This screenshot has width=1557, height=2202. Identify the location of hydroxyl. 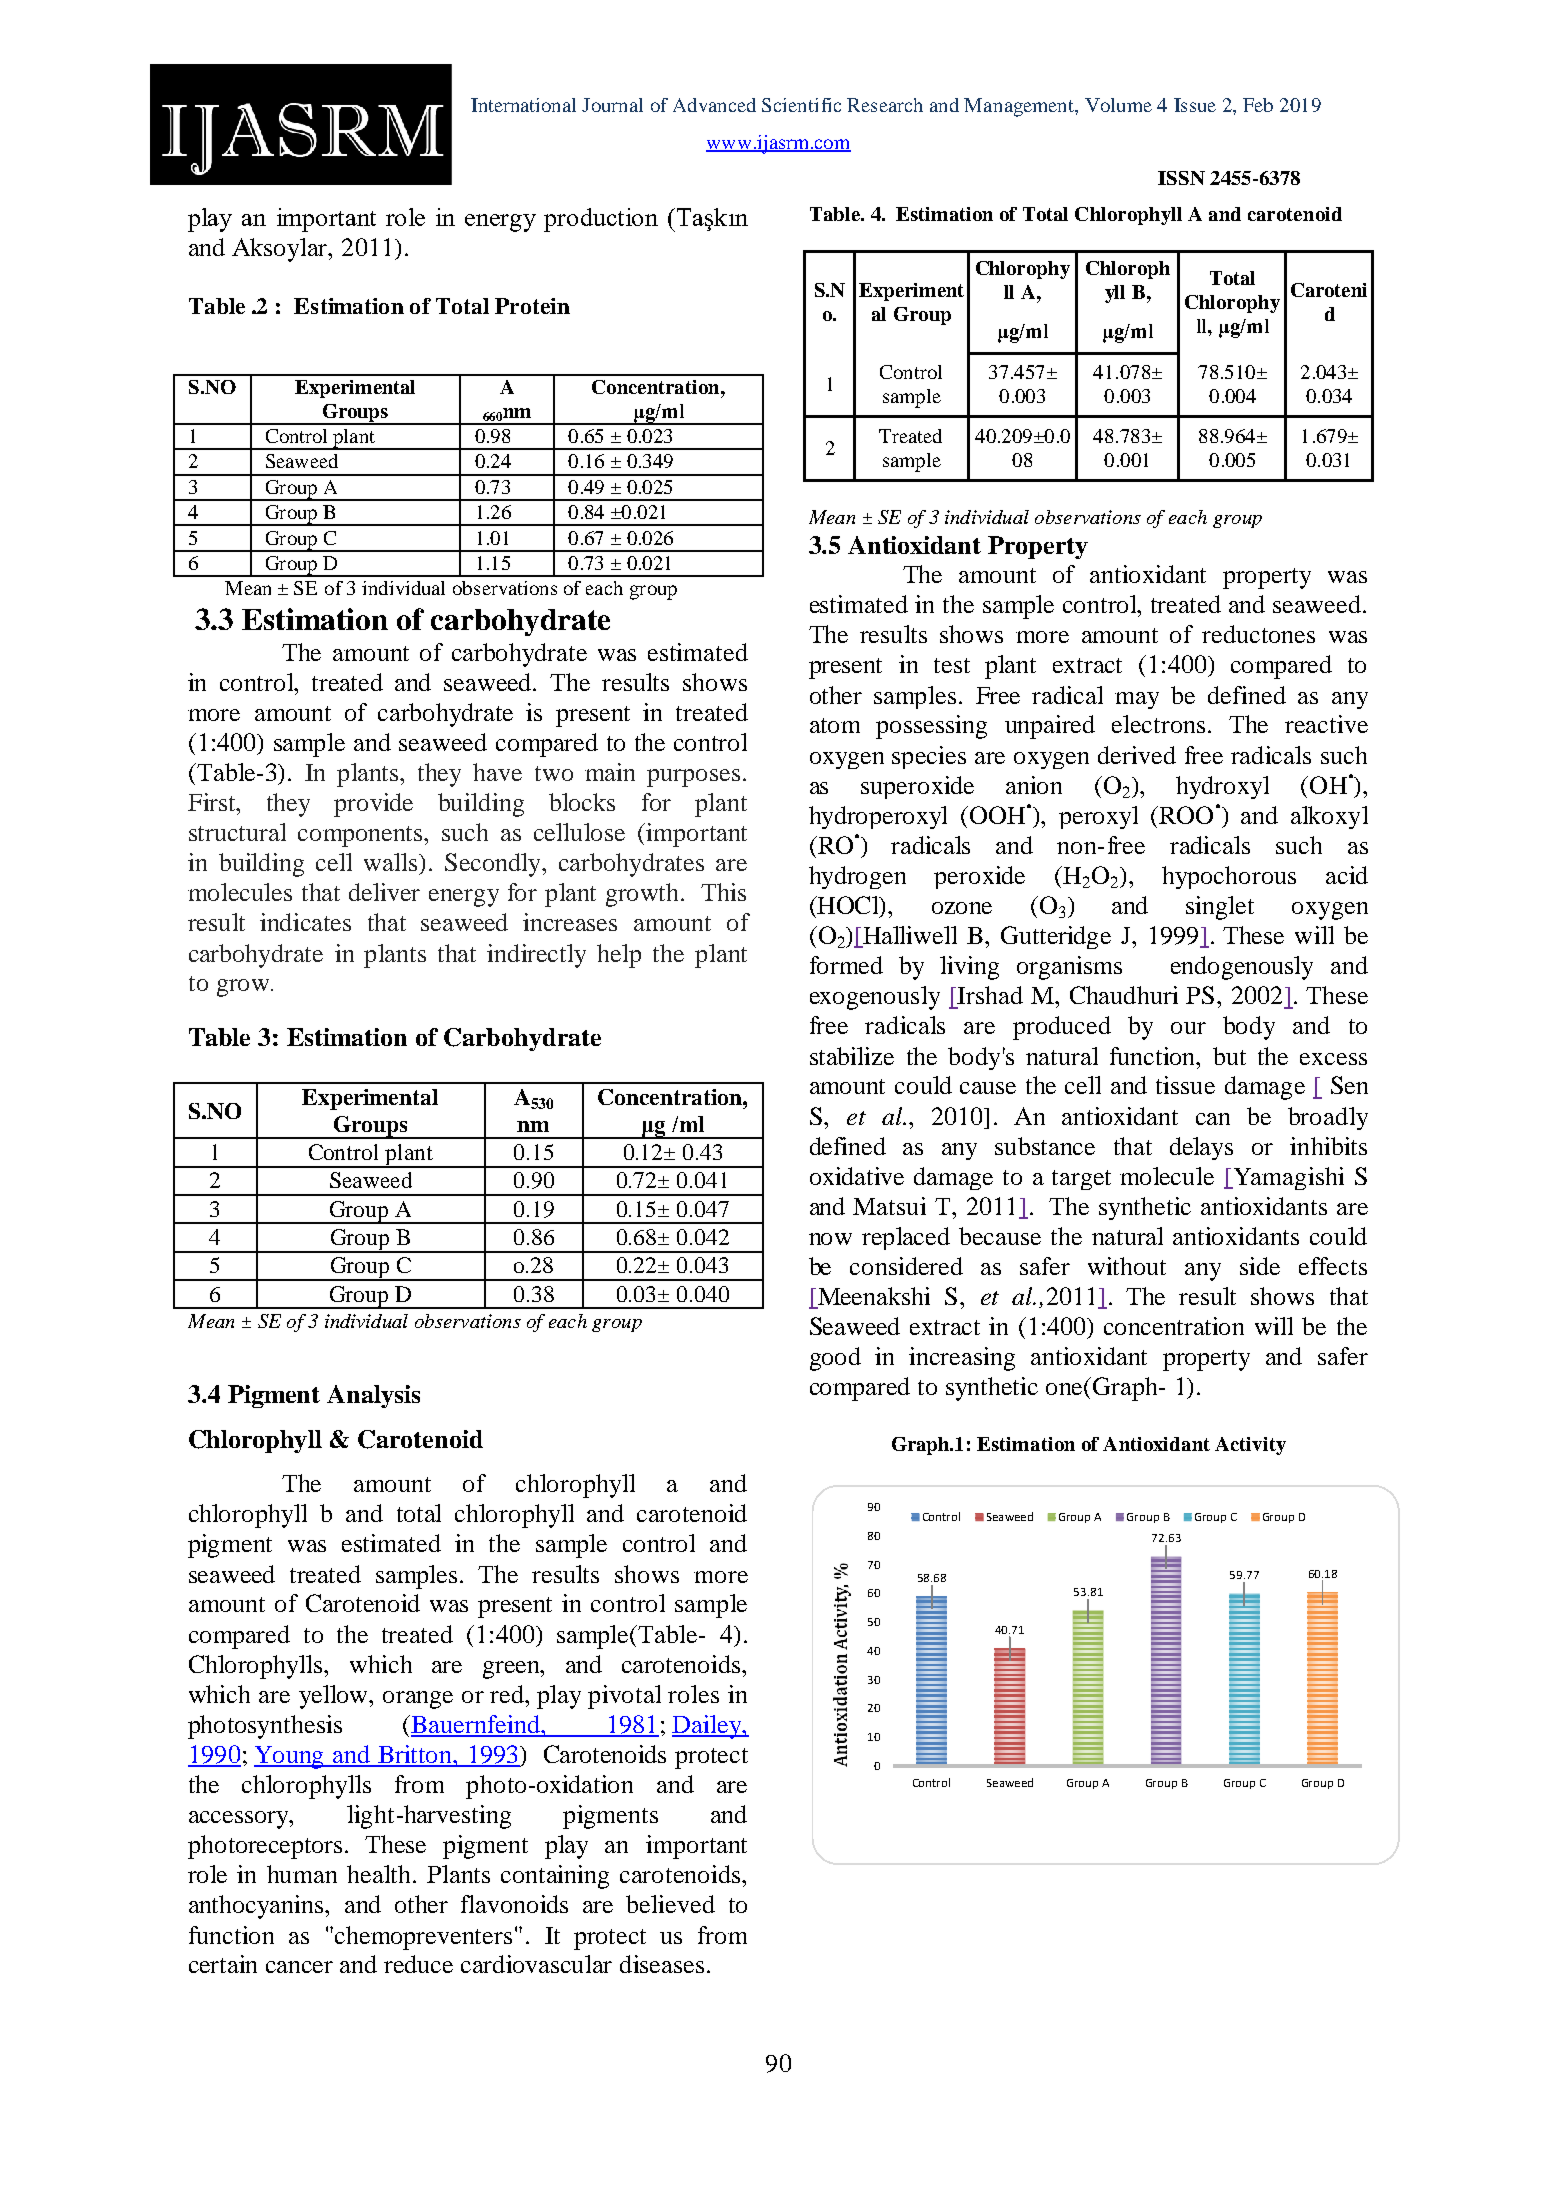
(1222, 787).
